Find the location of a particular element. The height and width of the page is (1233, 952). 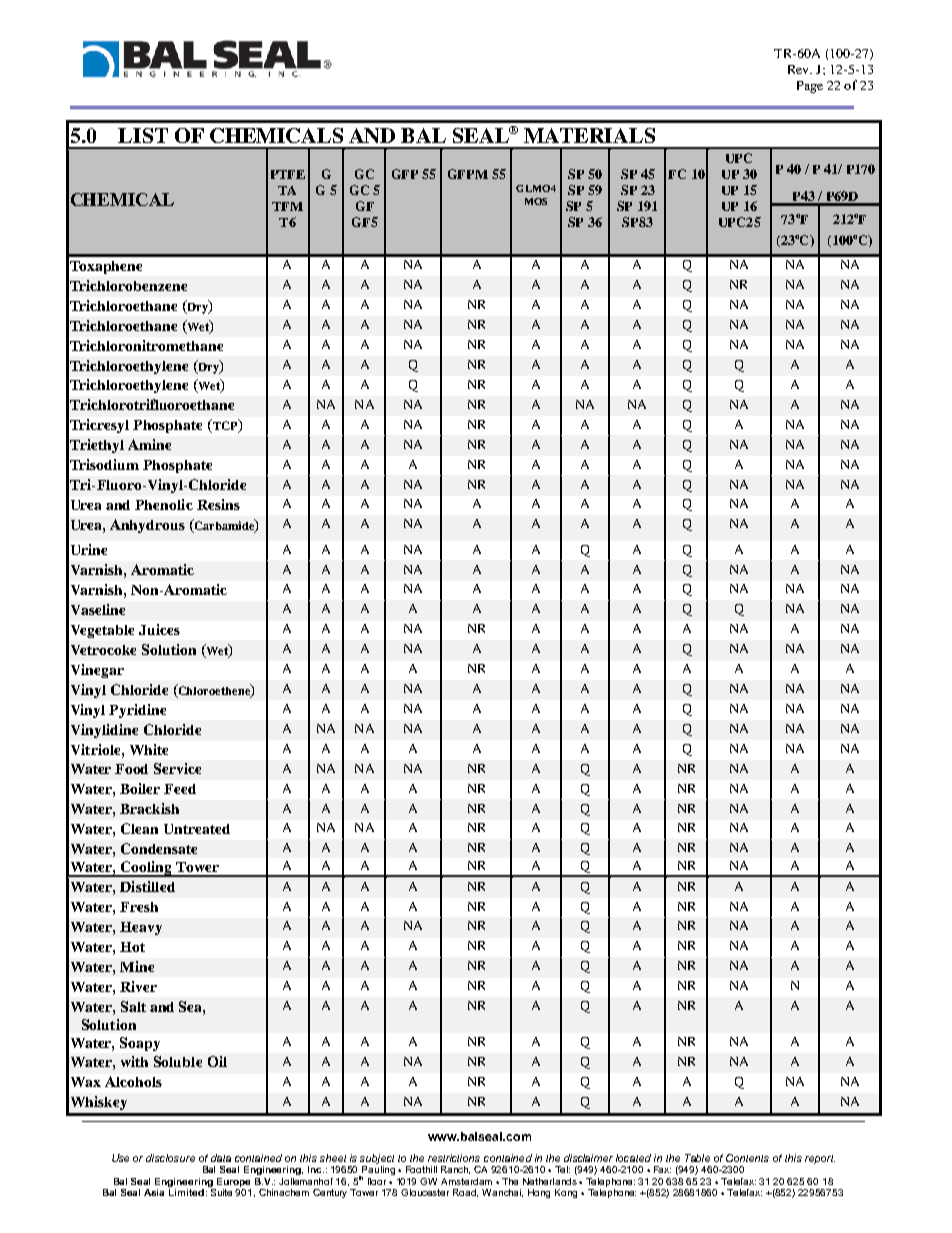

Distilled is located at coordinates (147, 886).
